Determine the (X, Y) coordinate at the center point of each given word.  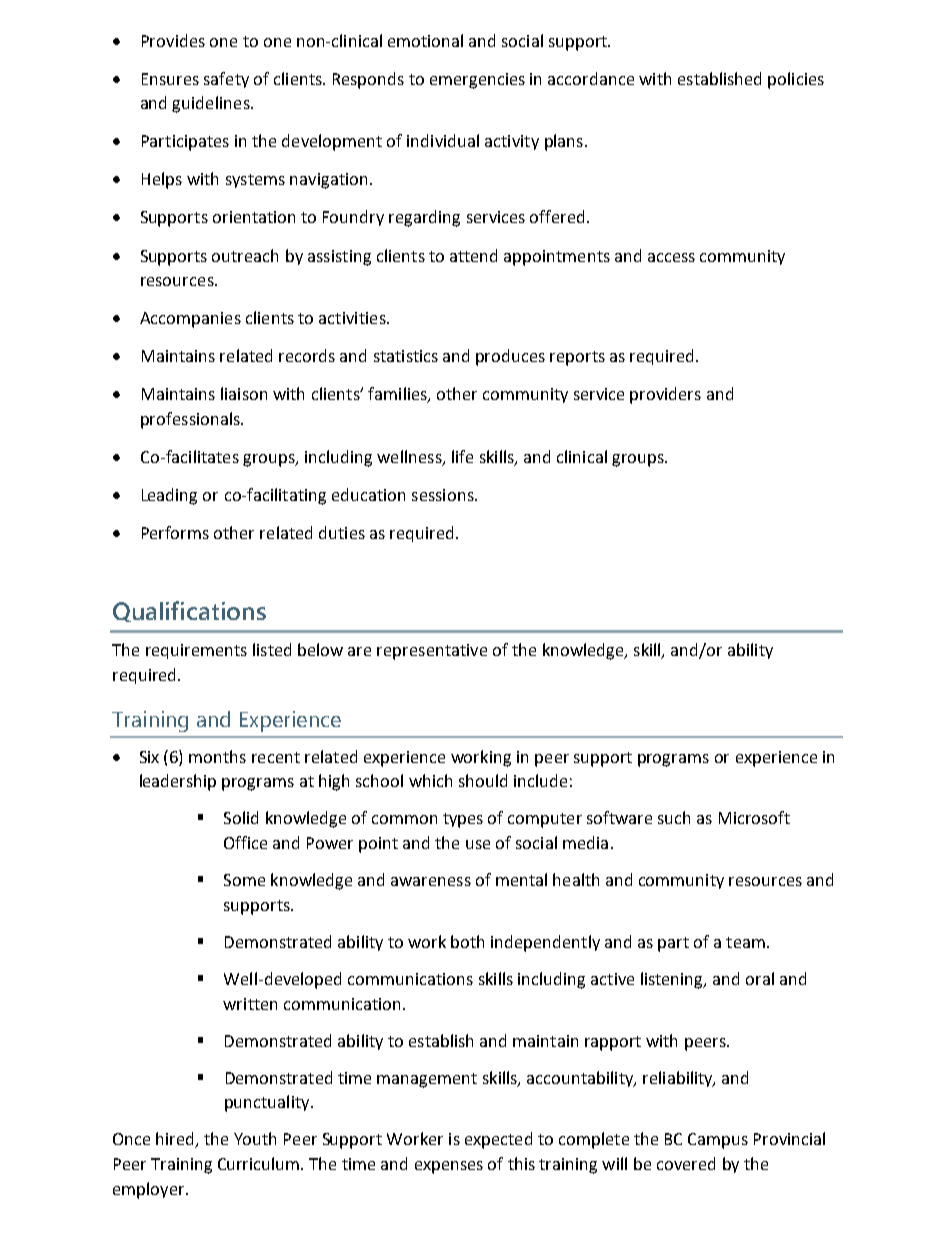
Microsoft (754, 817)
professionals (191, 420)
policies (796, 80)
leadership (178, 782)
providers (665, 395)
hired (176, 1140)
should (483, 780)
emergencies (477, 81)
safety (226, 80)
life (462, 456)
